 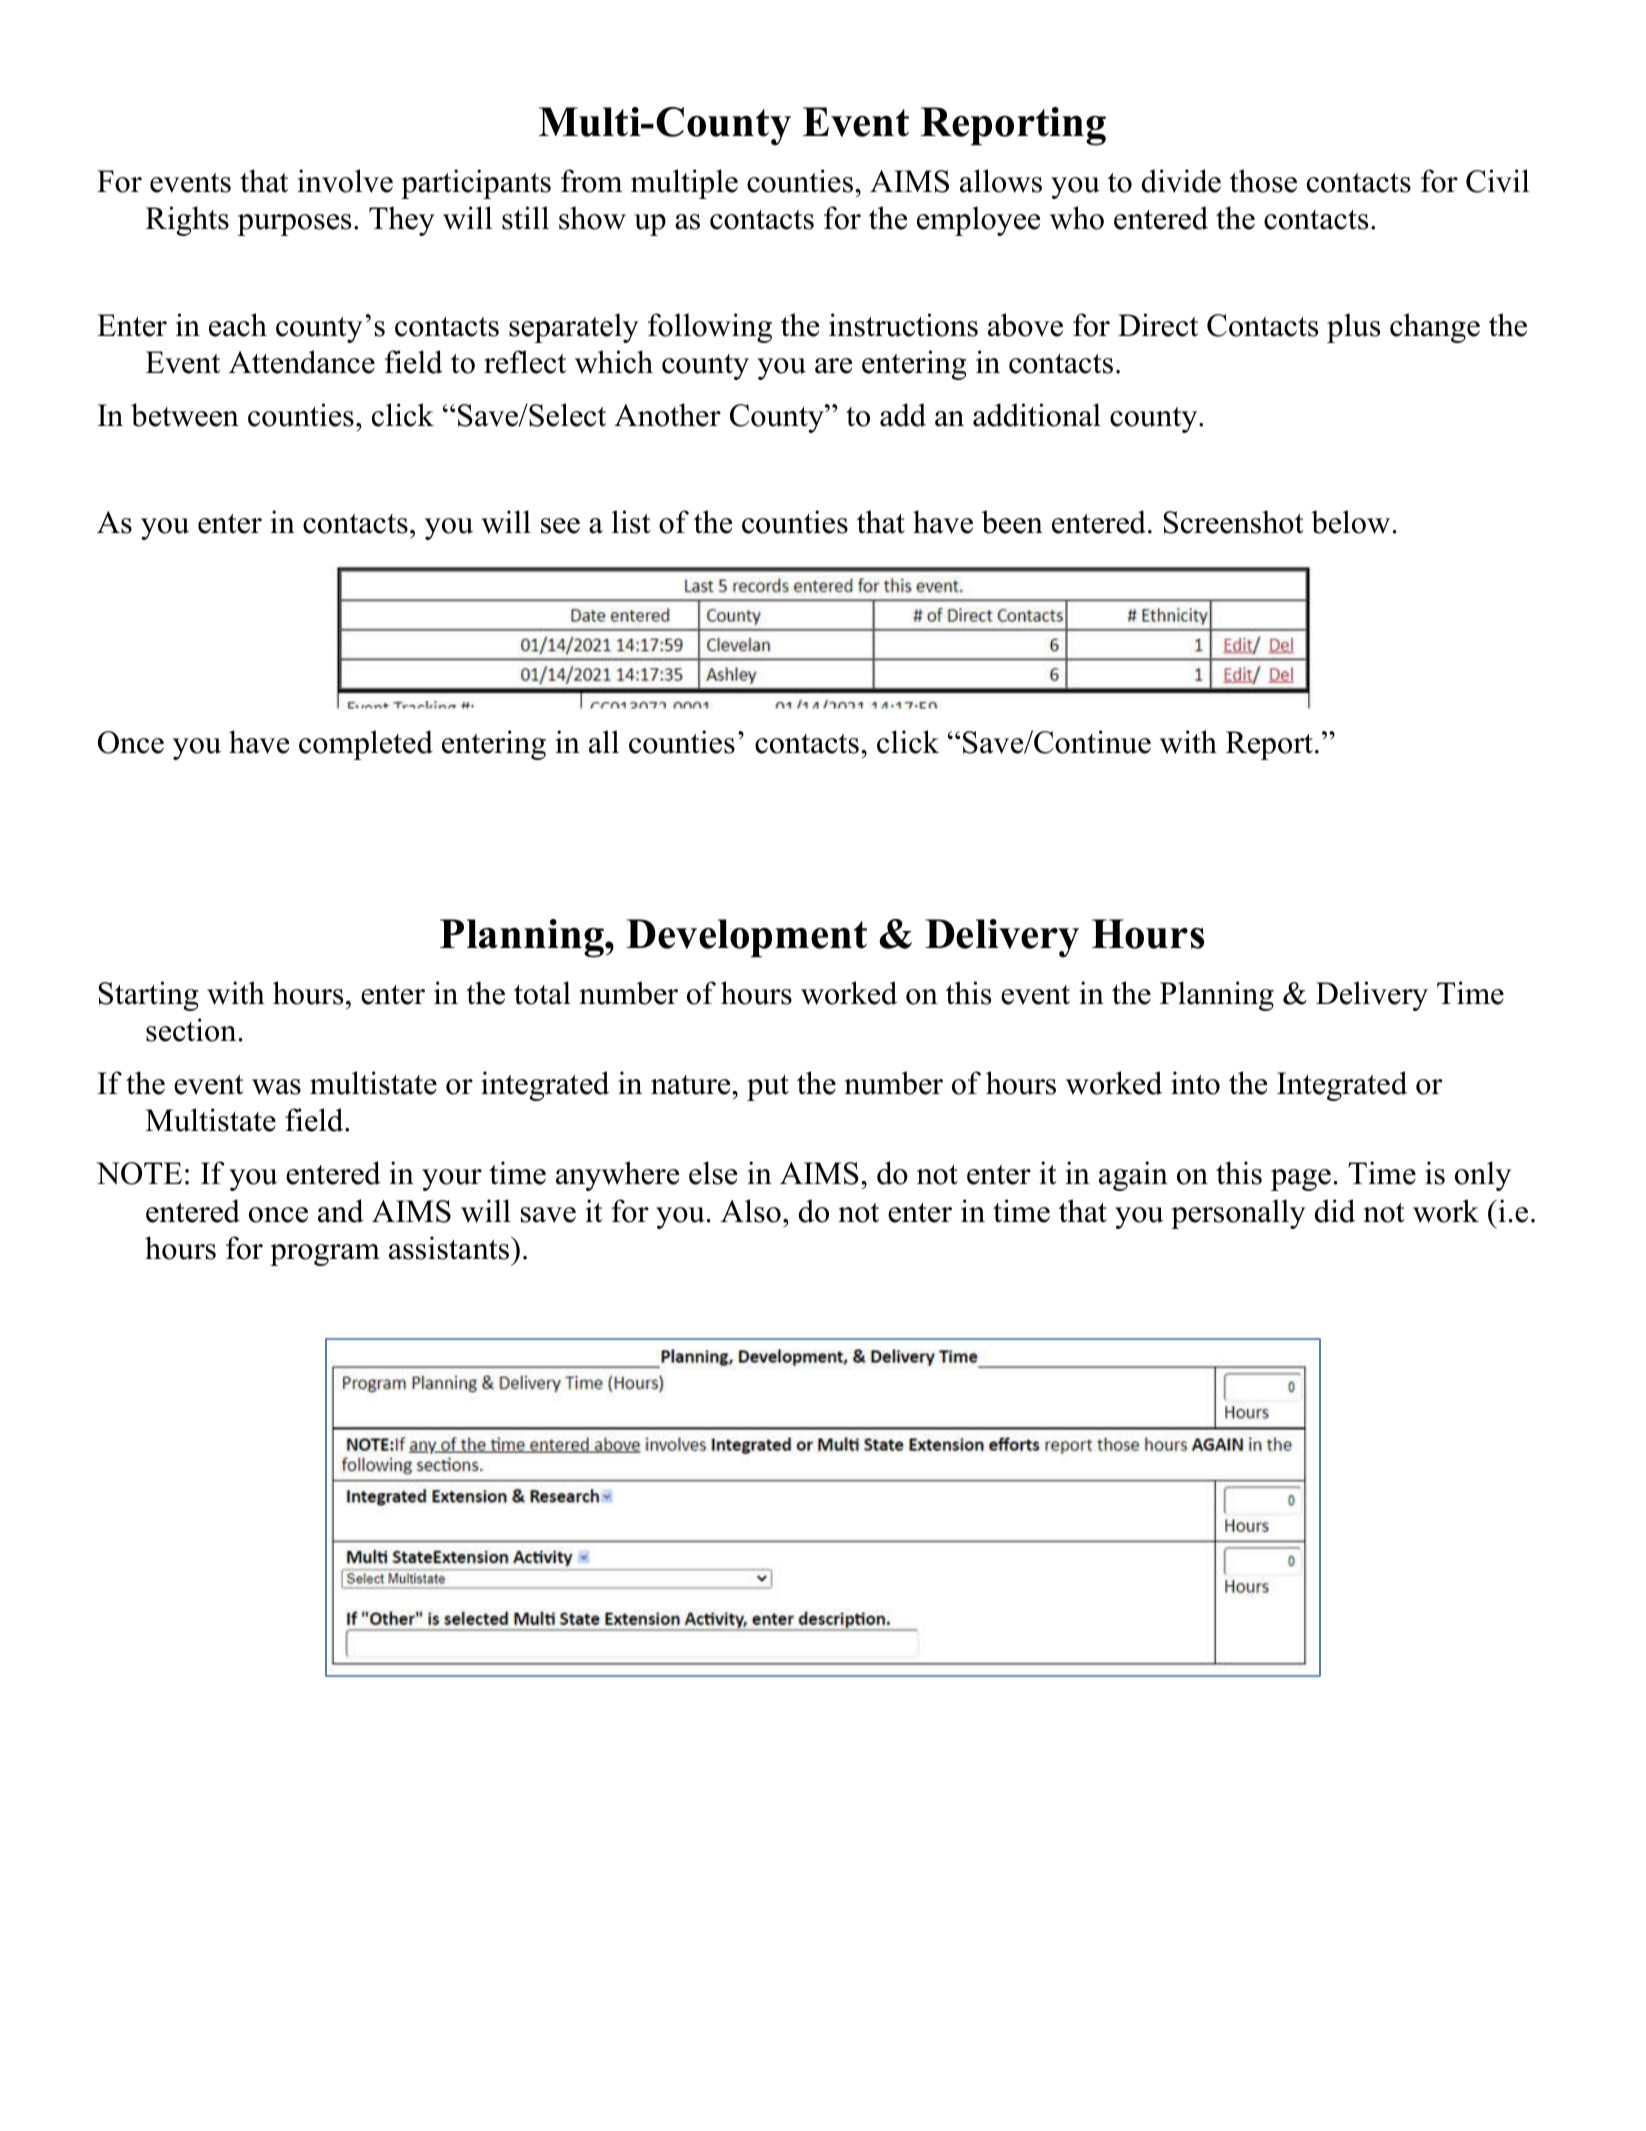 What do you see at coordinates (560, 526) in the screenshot?
I see `see` at bounding box center [560, 526].
